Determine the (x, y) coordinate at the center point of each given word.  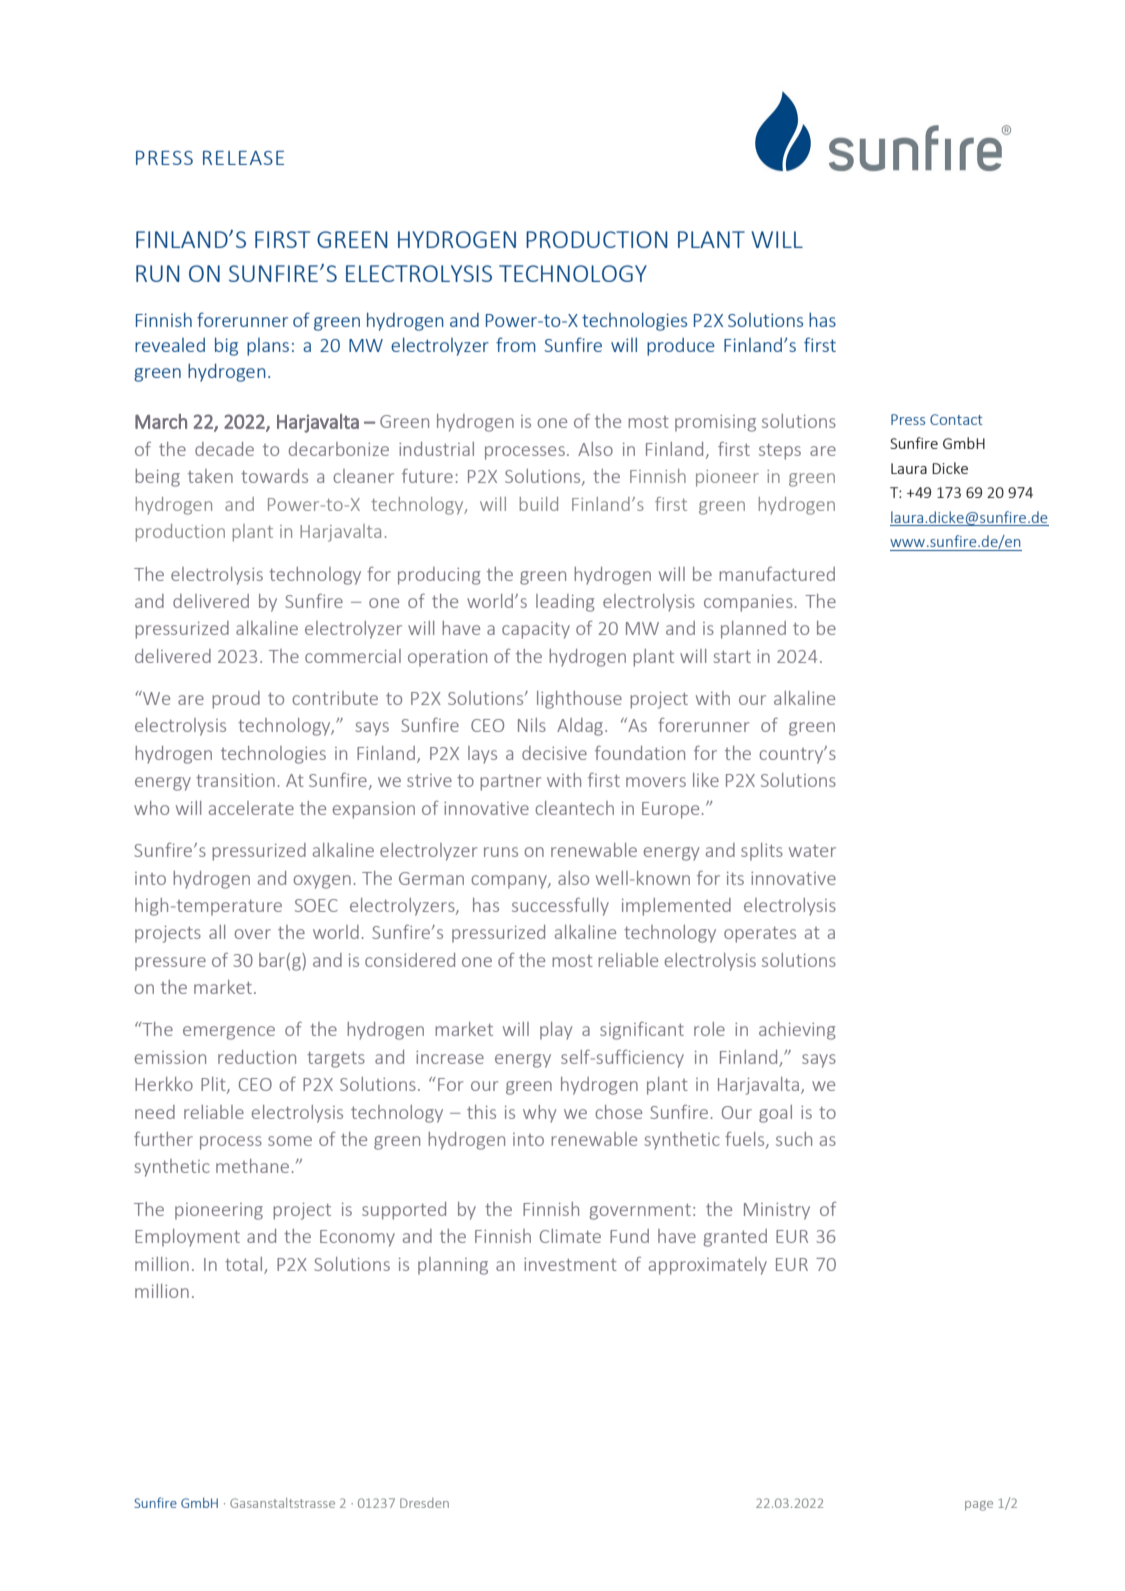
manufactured (777, 574)
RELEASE (243, 158)
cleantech (574, 808)
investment (570, 1264)
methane (252, 1166)
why (539, 1114)
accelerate (251, 808)
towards (274, 476)
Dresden (424, 1503)
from (516, 344)
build (539, 504)
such (794, 1139)
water (812, 851)
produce (681, 347)
